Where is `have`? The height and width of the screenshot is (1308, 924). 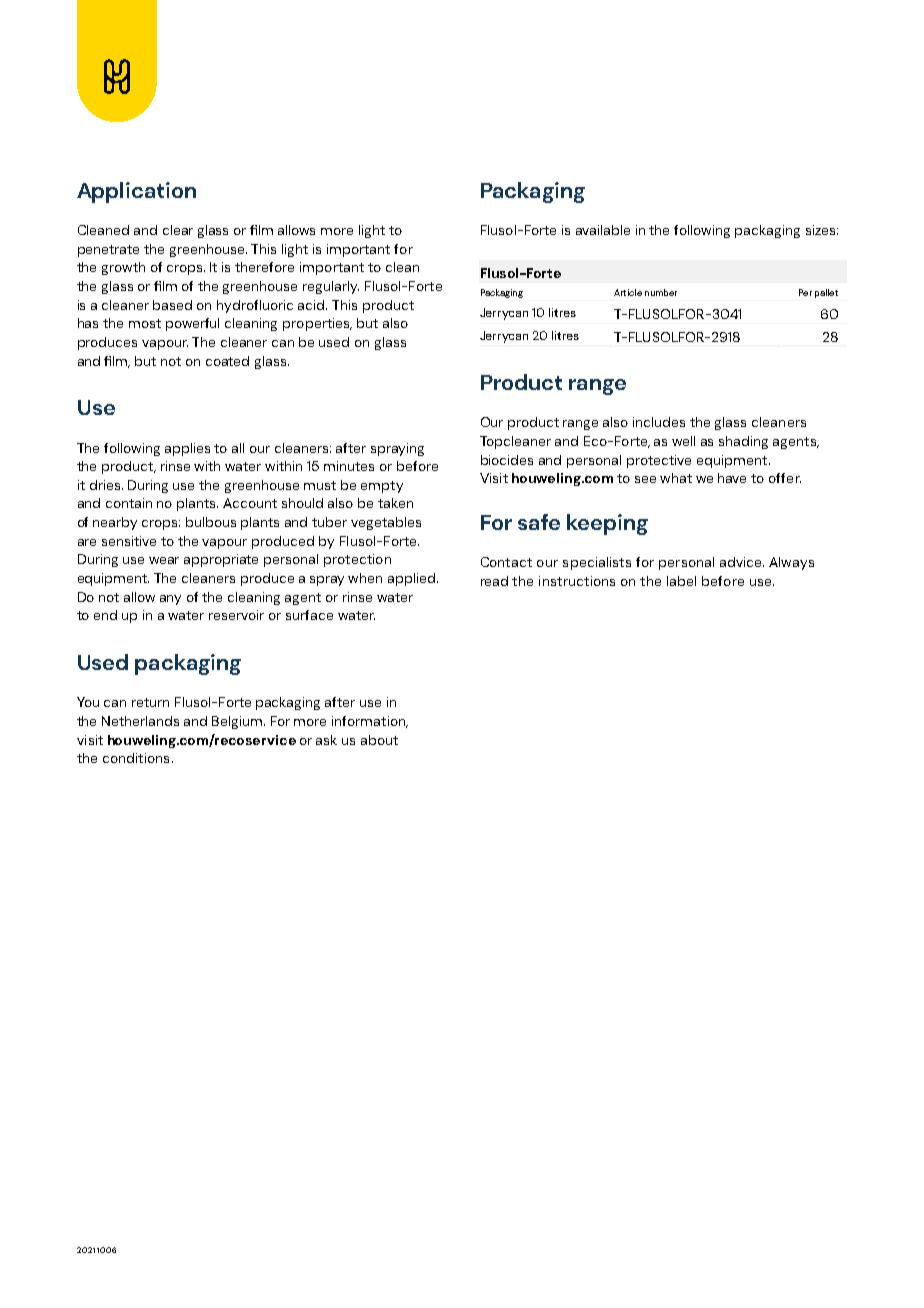 have is located at coordinates (732, 478).
